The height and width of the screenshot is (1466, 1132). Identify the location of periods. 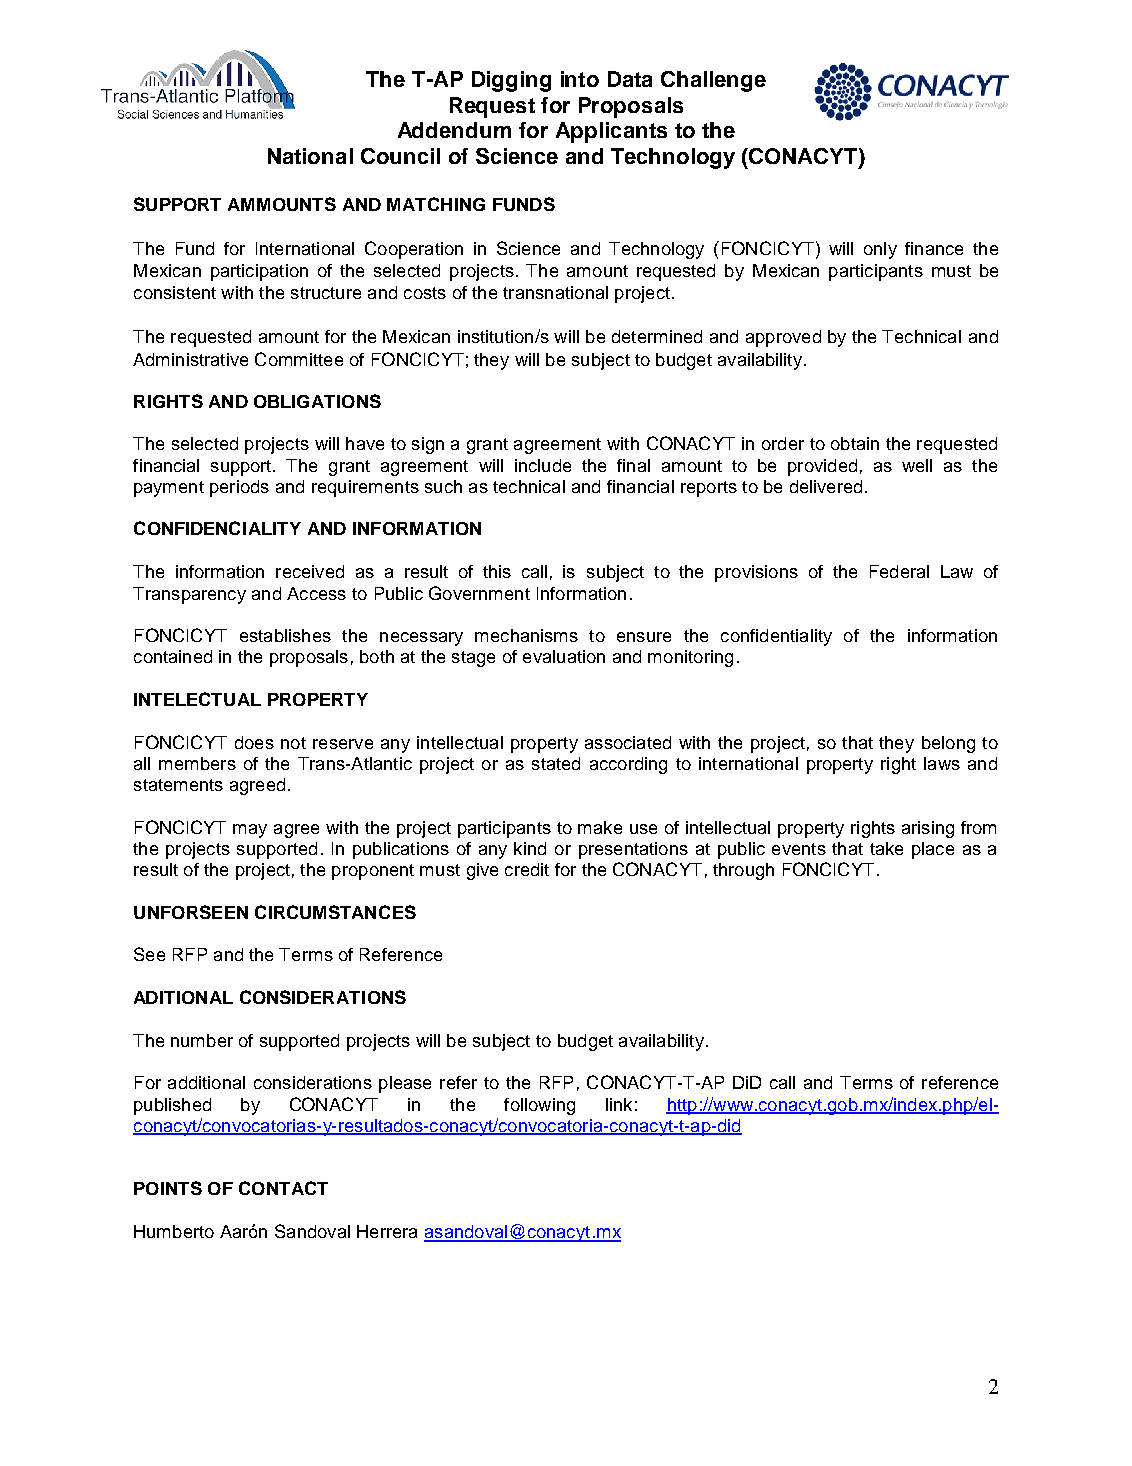
(239, 488).
